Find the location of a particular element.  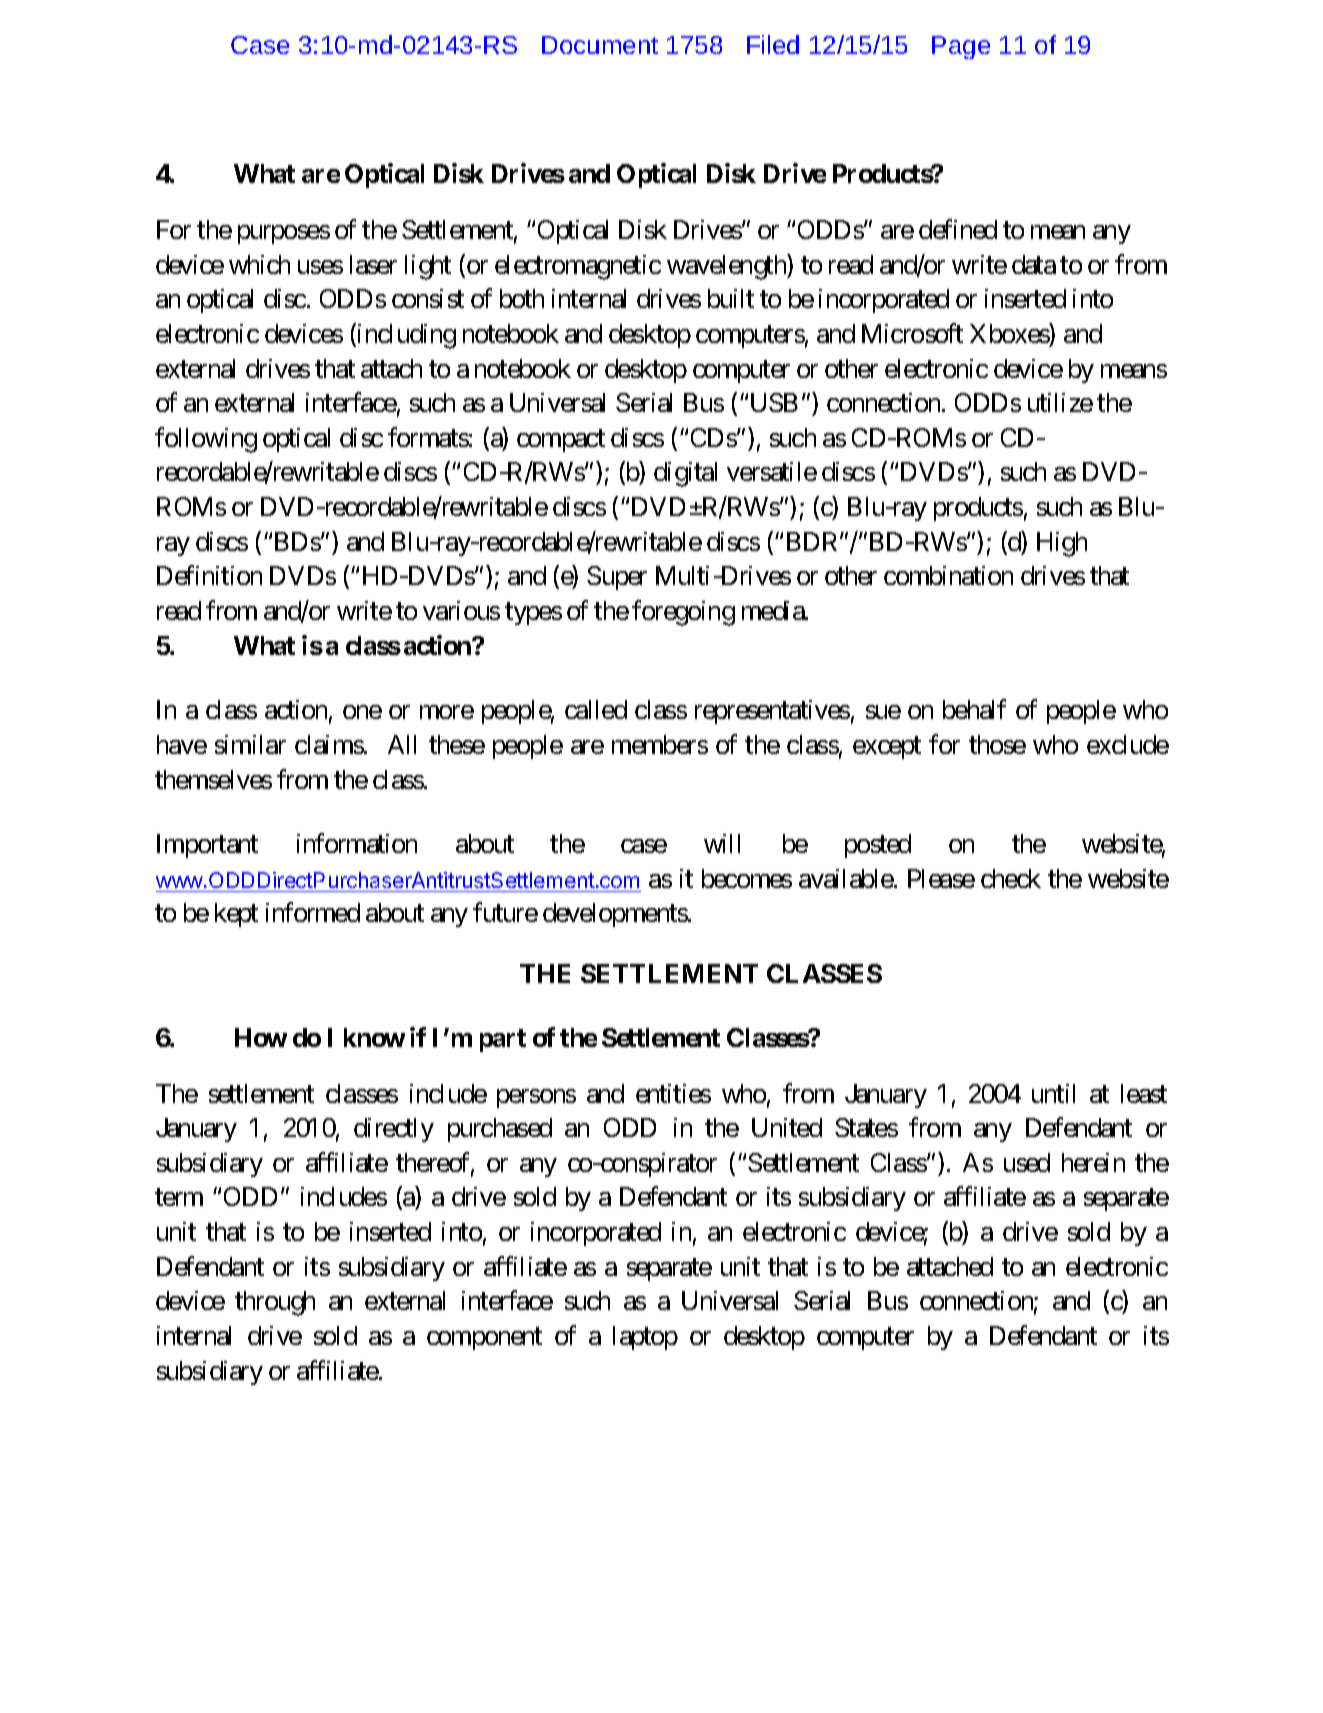

following is located at coordinates (206, 440).
